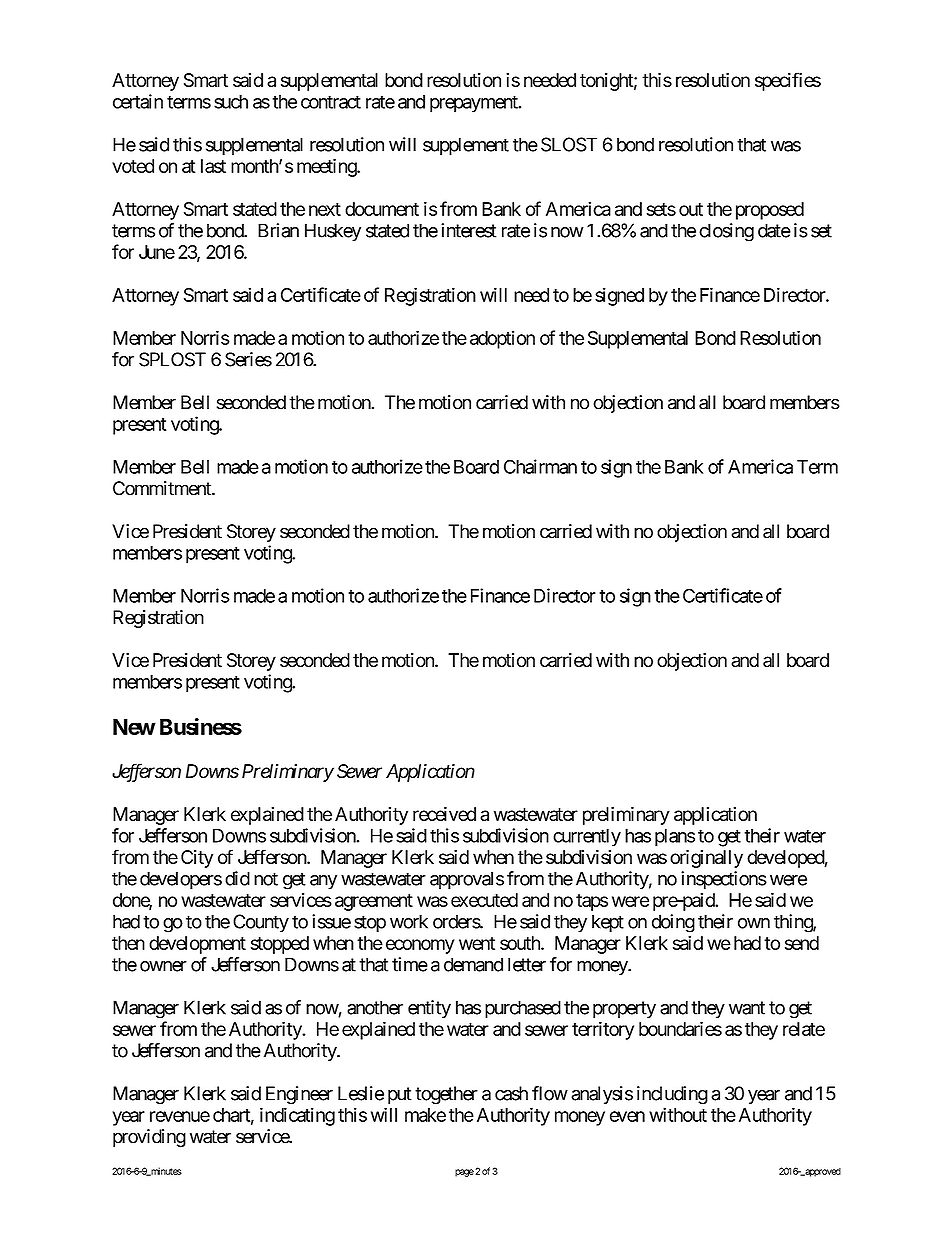  What do you see at coordinates (446, 1095) in the screenshot?
I see `together` at bounding box center [446, 1095].
